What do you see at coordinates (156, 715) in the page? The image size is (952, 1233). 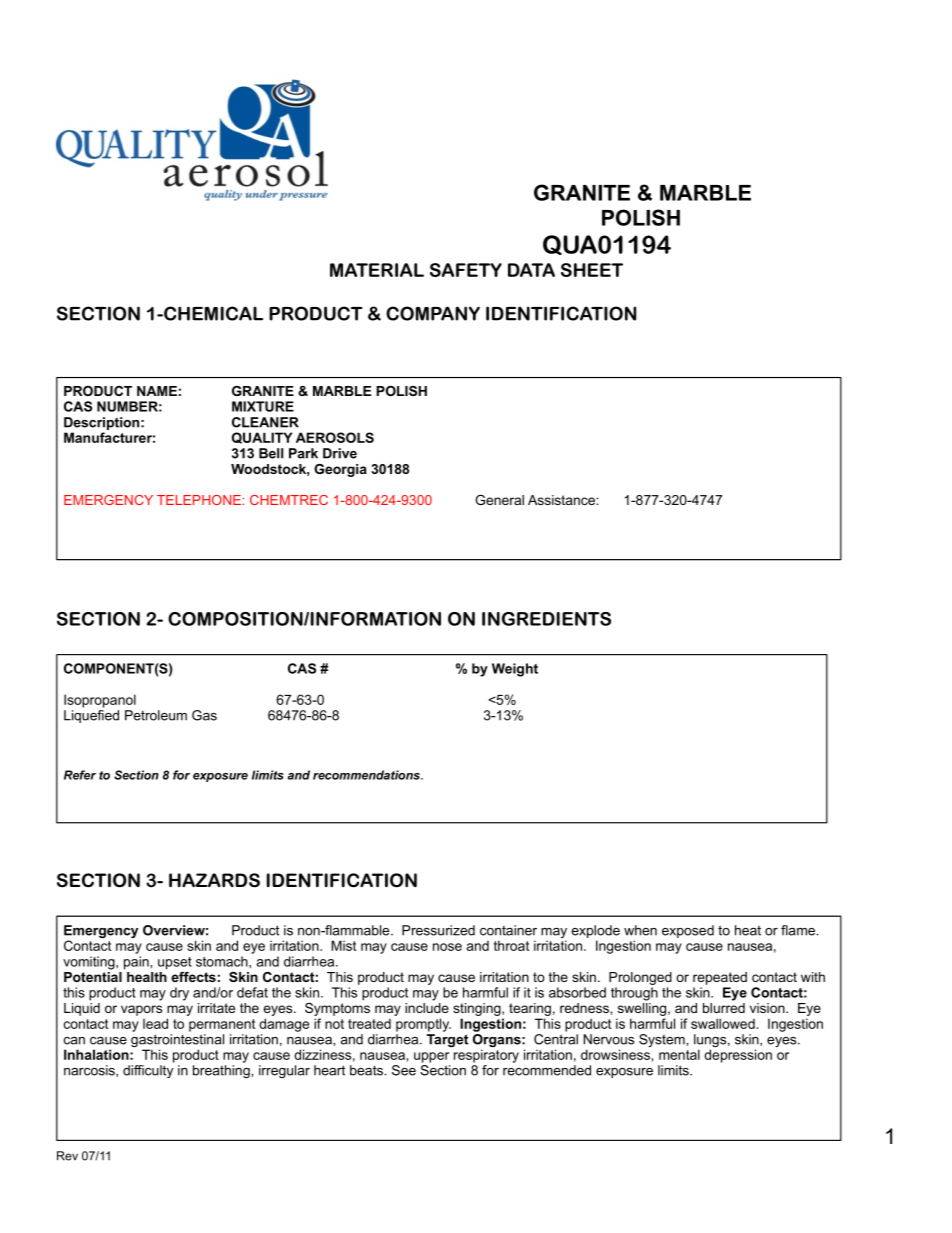 I see `Petroleum` at bounding box center [156, 715].
